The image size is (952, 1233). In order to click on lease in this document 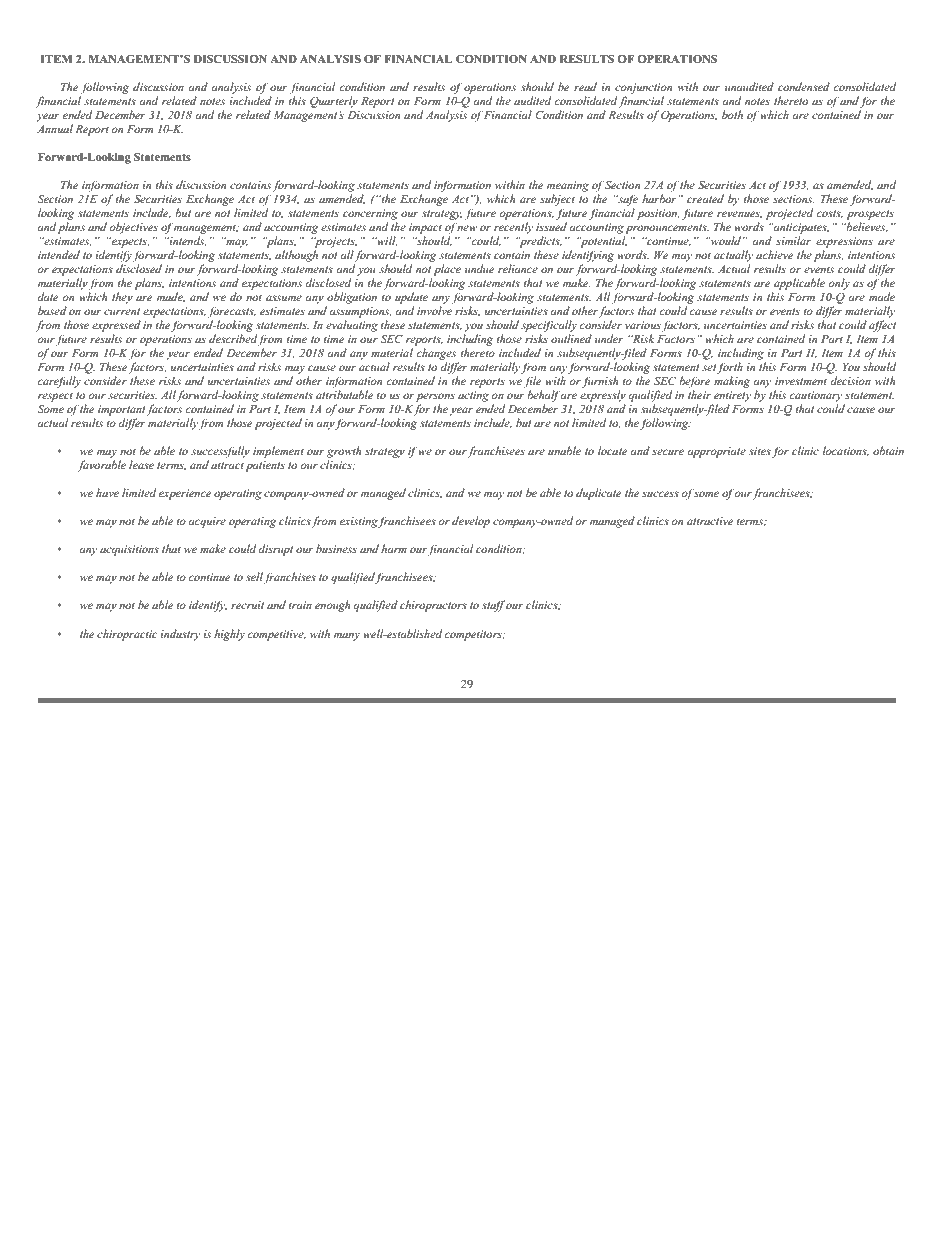, I will do `click(141, 464)`.
